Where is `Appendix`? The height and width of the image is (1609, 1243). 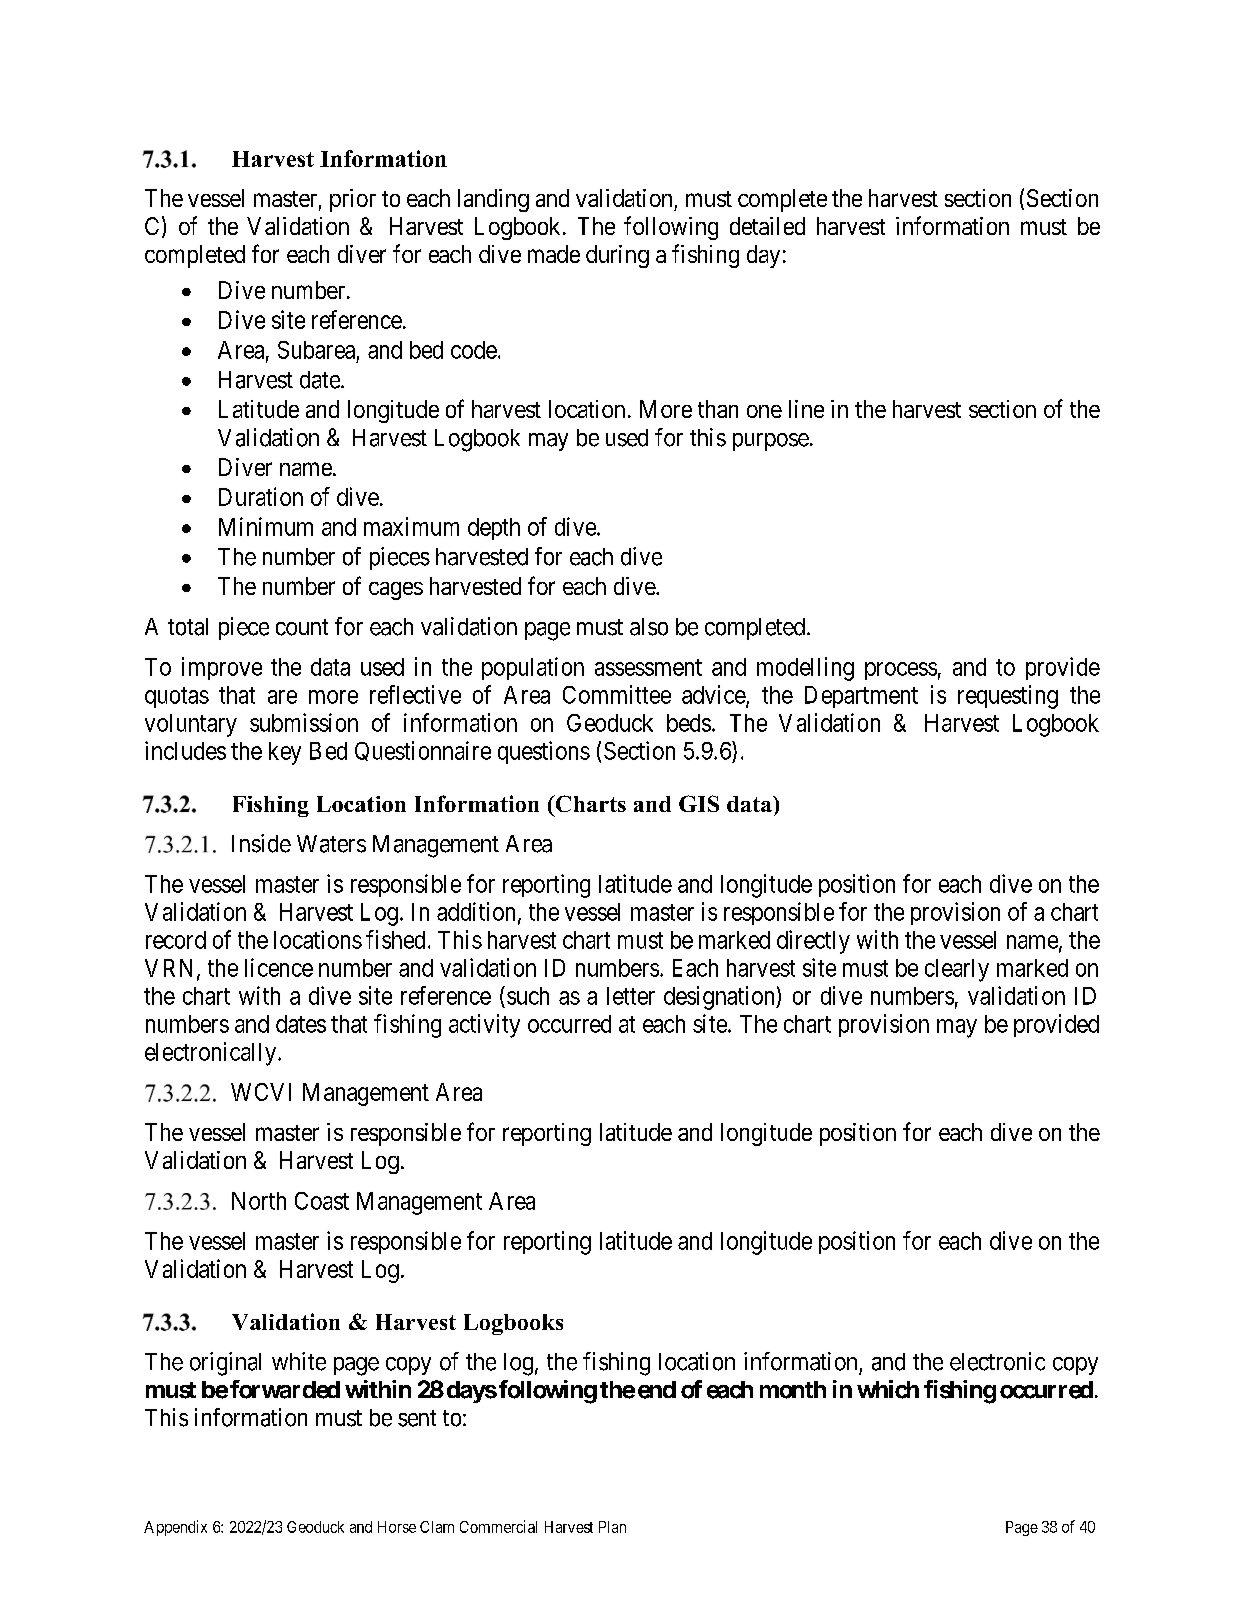
Appendix is located at coordinates (175, 1528).
